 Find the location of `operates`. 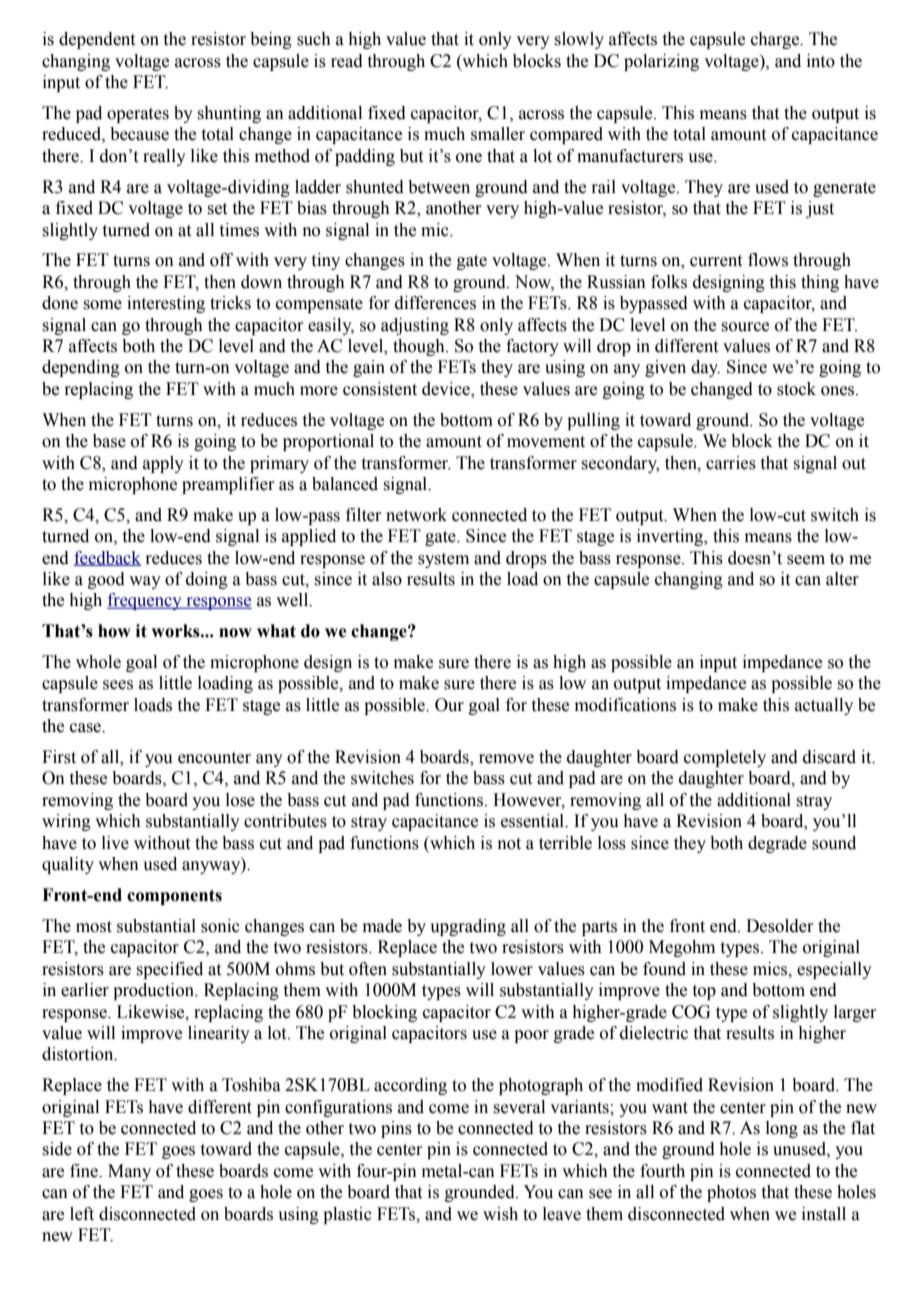

operates is located at coordinates (138, 115).
